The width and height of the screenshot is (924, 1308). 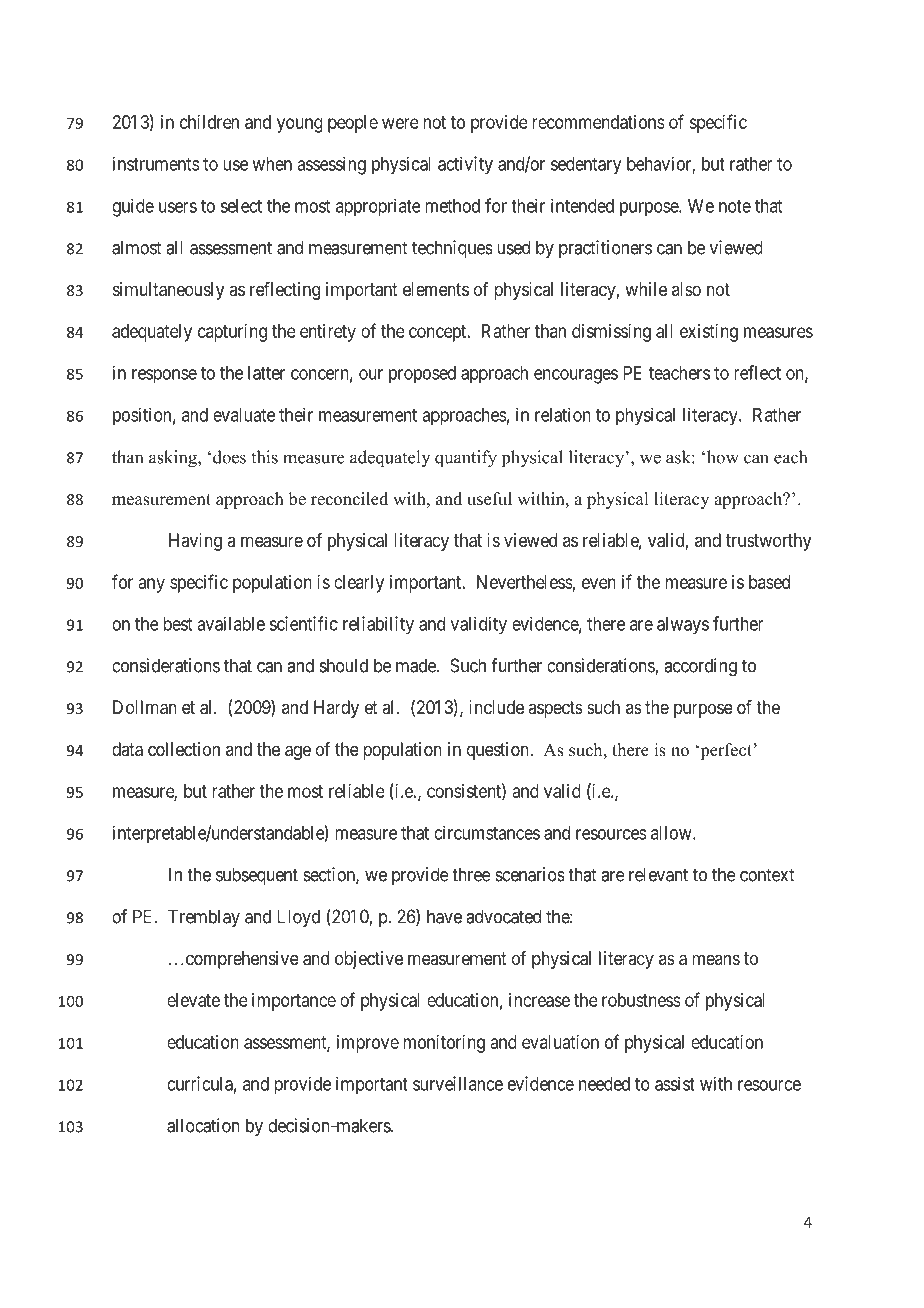 I want to click on note, so click(x=735, y=206).
